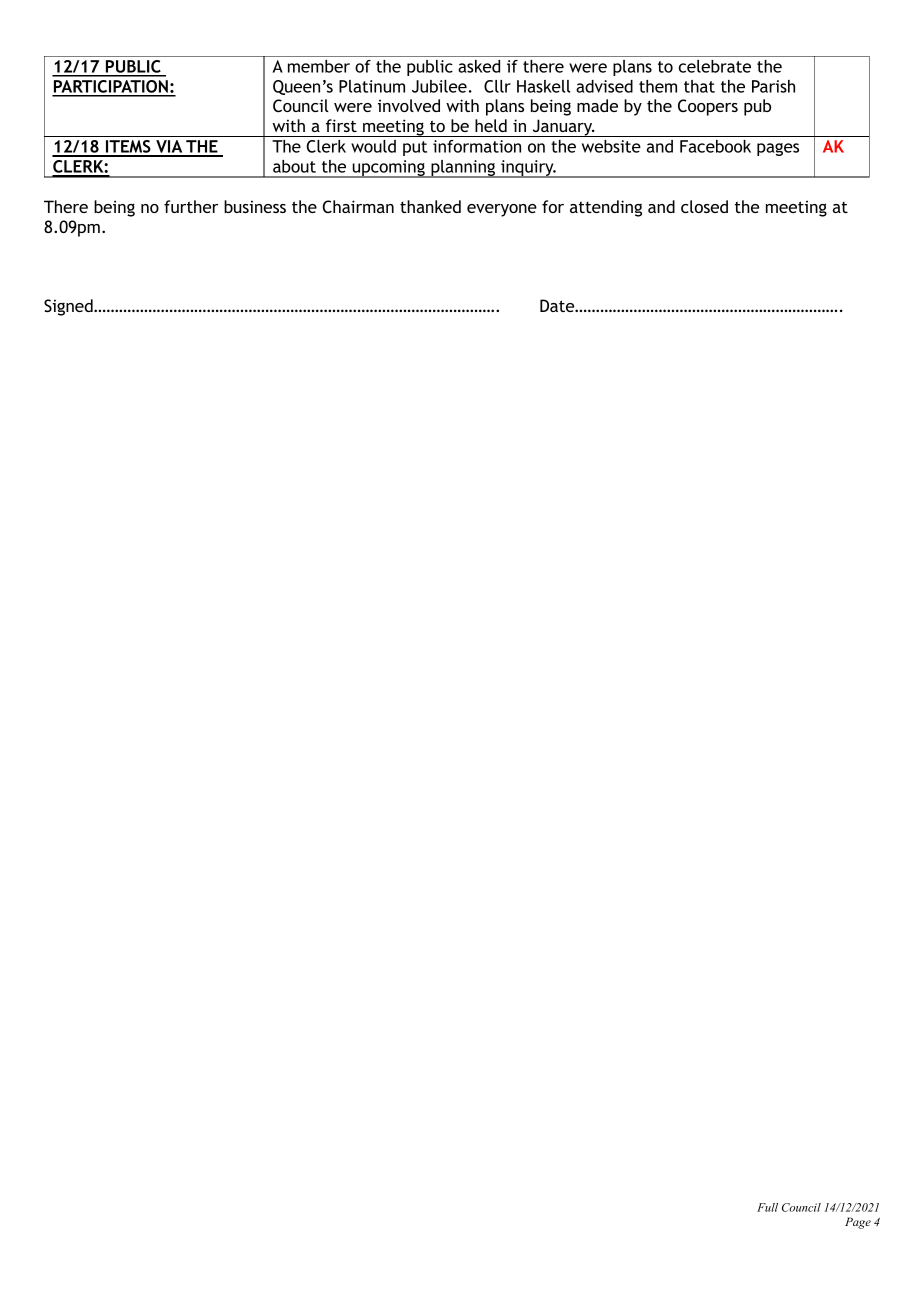  I want to click on further, so click(191, 206).
